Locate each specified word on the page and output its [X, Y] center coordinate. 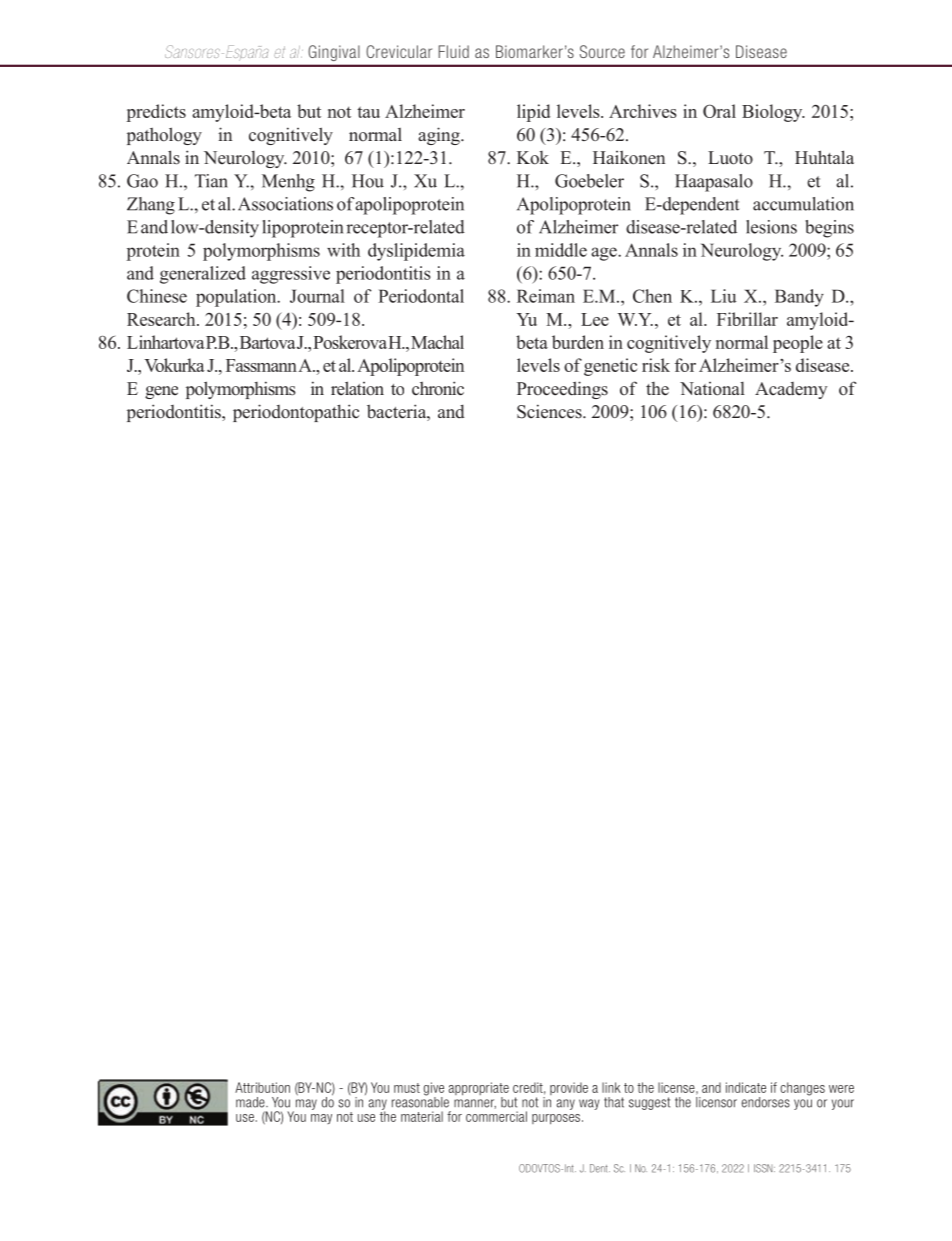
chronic [438, 388]
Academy [791, 390]
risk [656, 365]
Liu [724, 296]
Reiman [546, 296]
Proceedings [562, 390]
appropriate [478, 1090]
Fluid [454, 51]
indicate [746, 1087]
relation [357, 388]
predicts [156, 113]
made [251, 1102]
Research [162, 319]
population [237, 298]
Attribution [262, 1087]
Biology [773, 113]
